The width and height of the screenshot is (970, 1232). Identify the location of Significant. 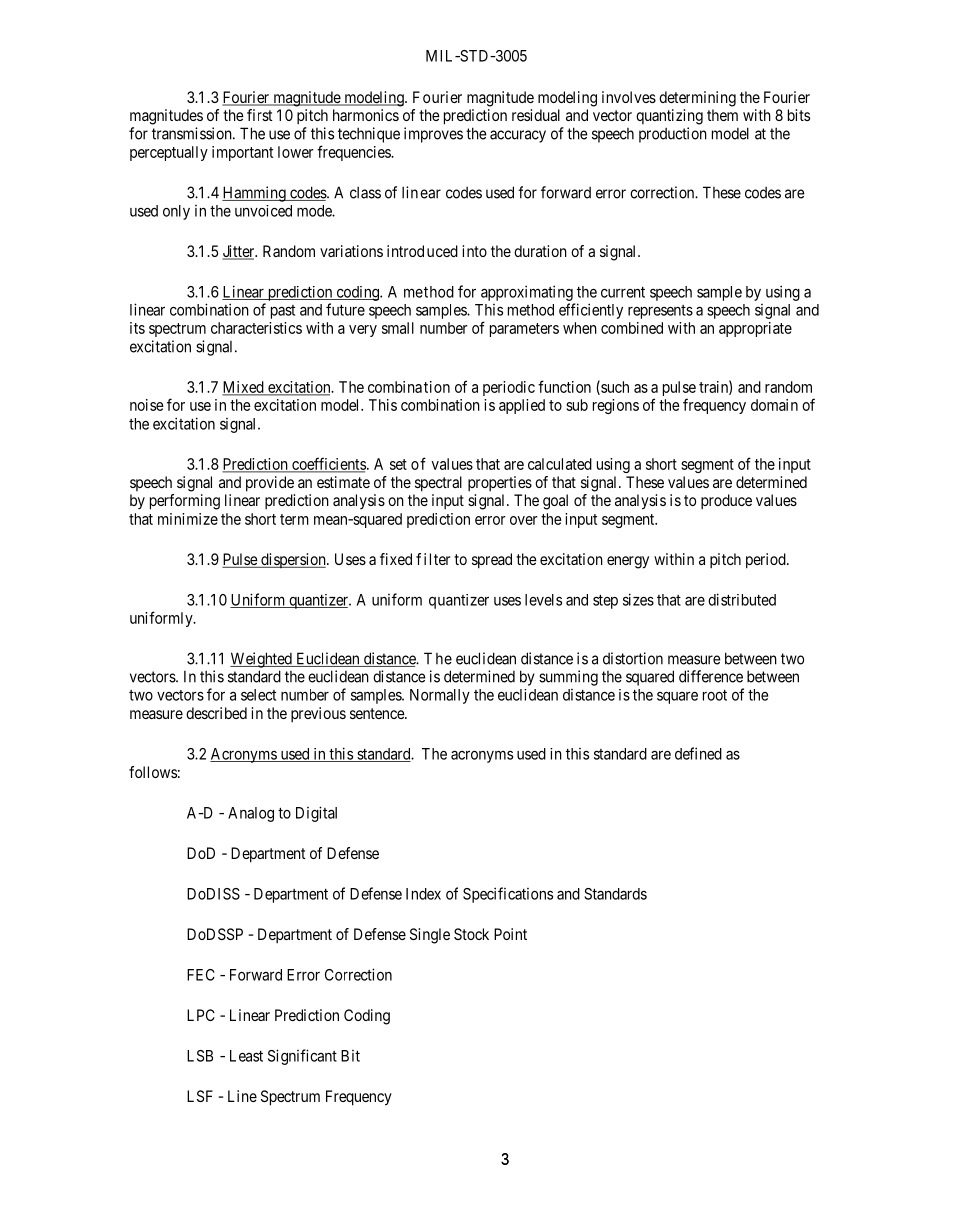
(302, 1057).
